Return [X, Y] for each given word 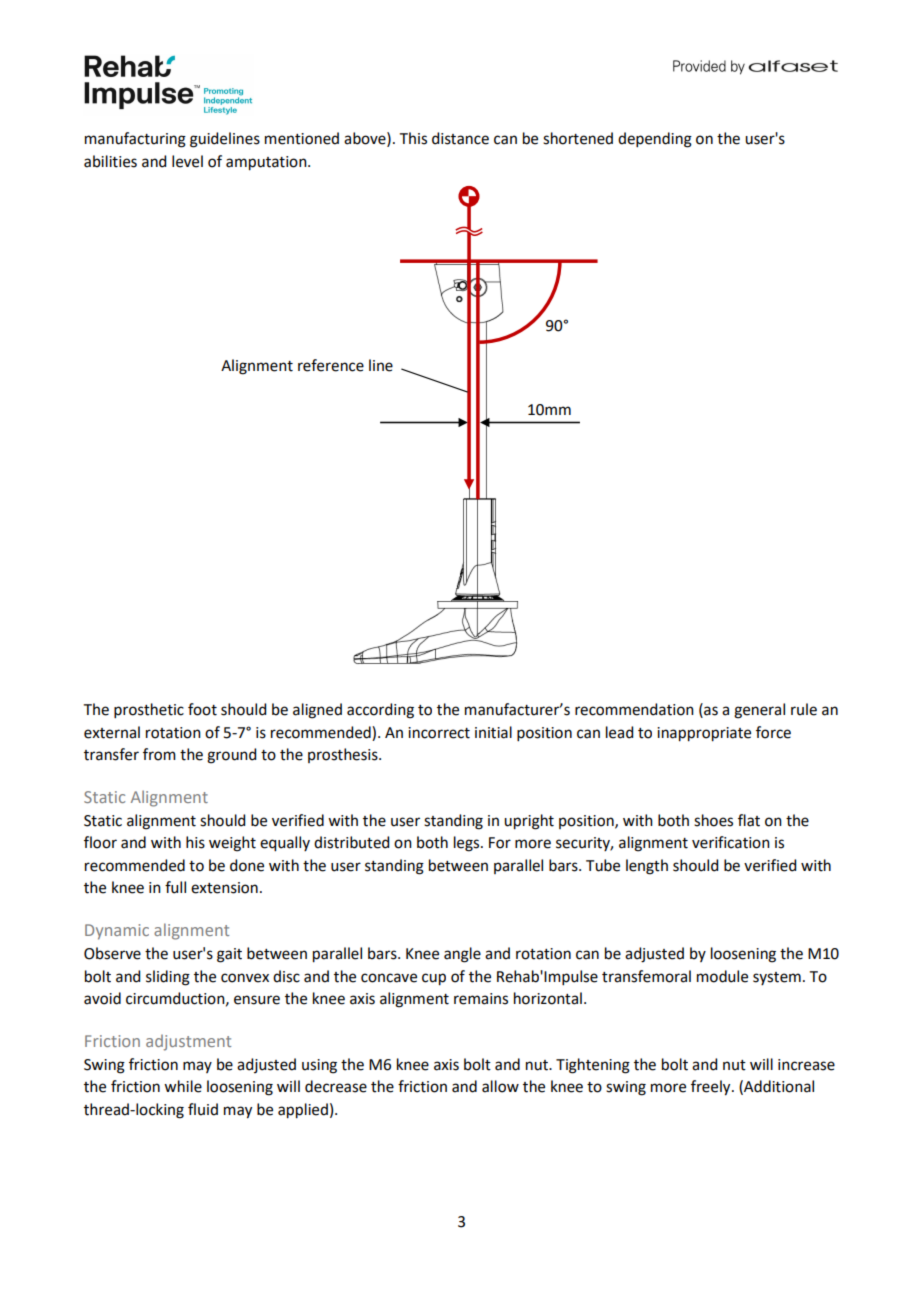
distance [460, 138]
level [187, 161]
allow [500, 1086]
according [380, 711]
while [183, 1086]
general [759, 711]
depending [655, 140]
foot [202, 709]
